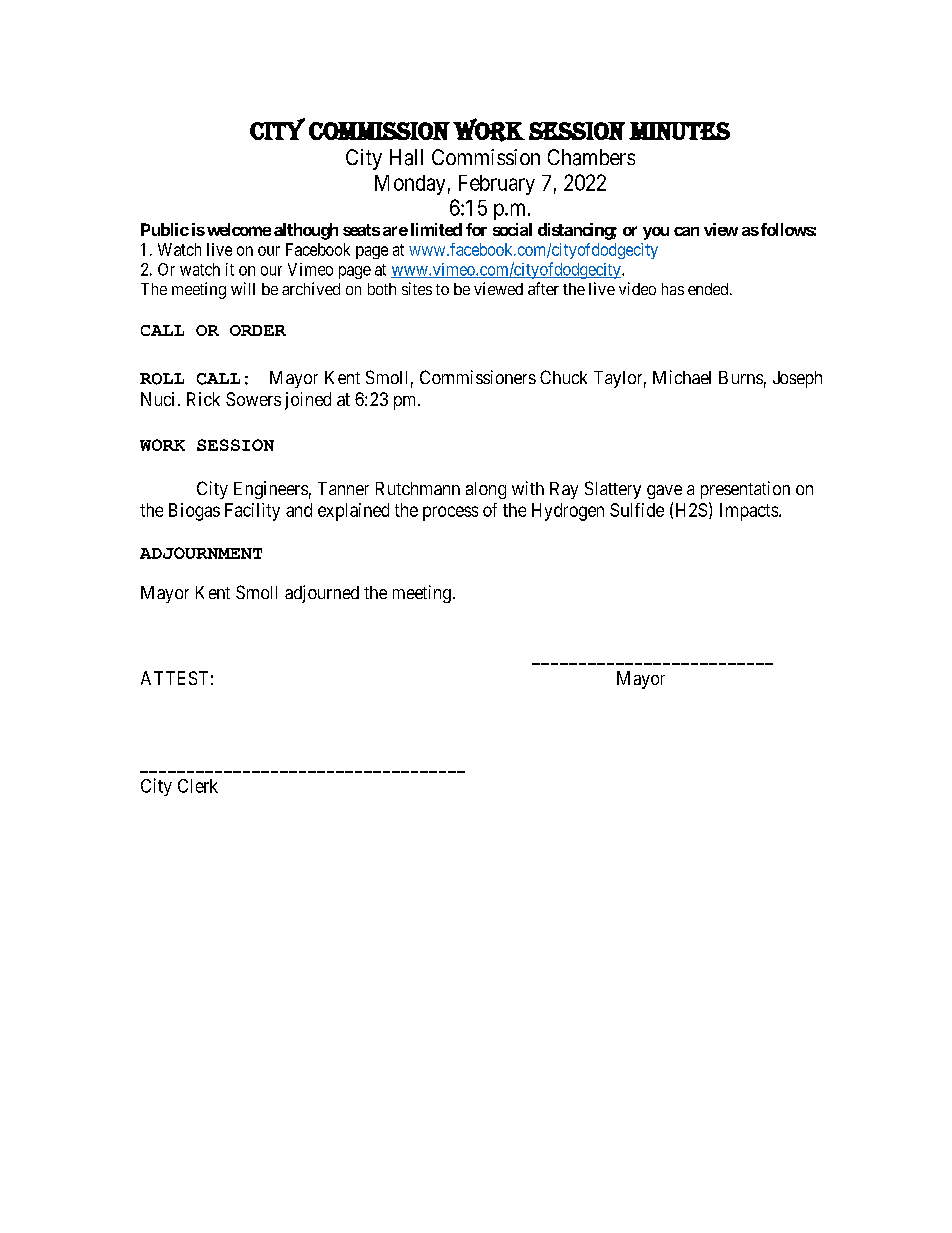 This document has width=952, height=1233. I want to click on Hydrogen, so click(568, 512).
